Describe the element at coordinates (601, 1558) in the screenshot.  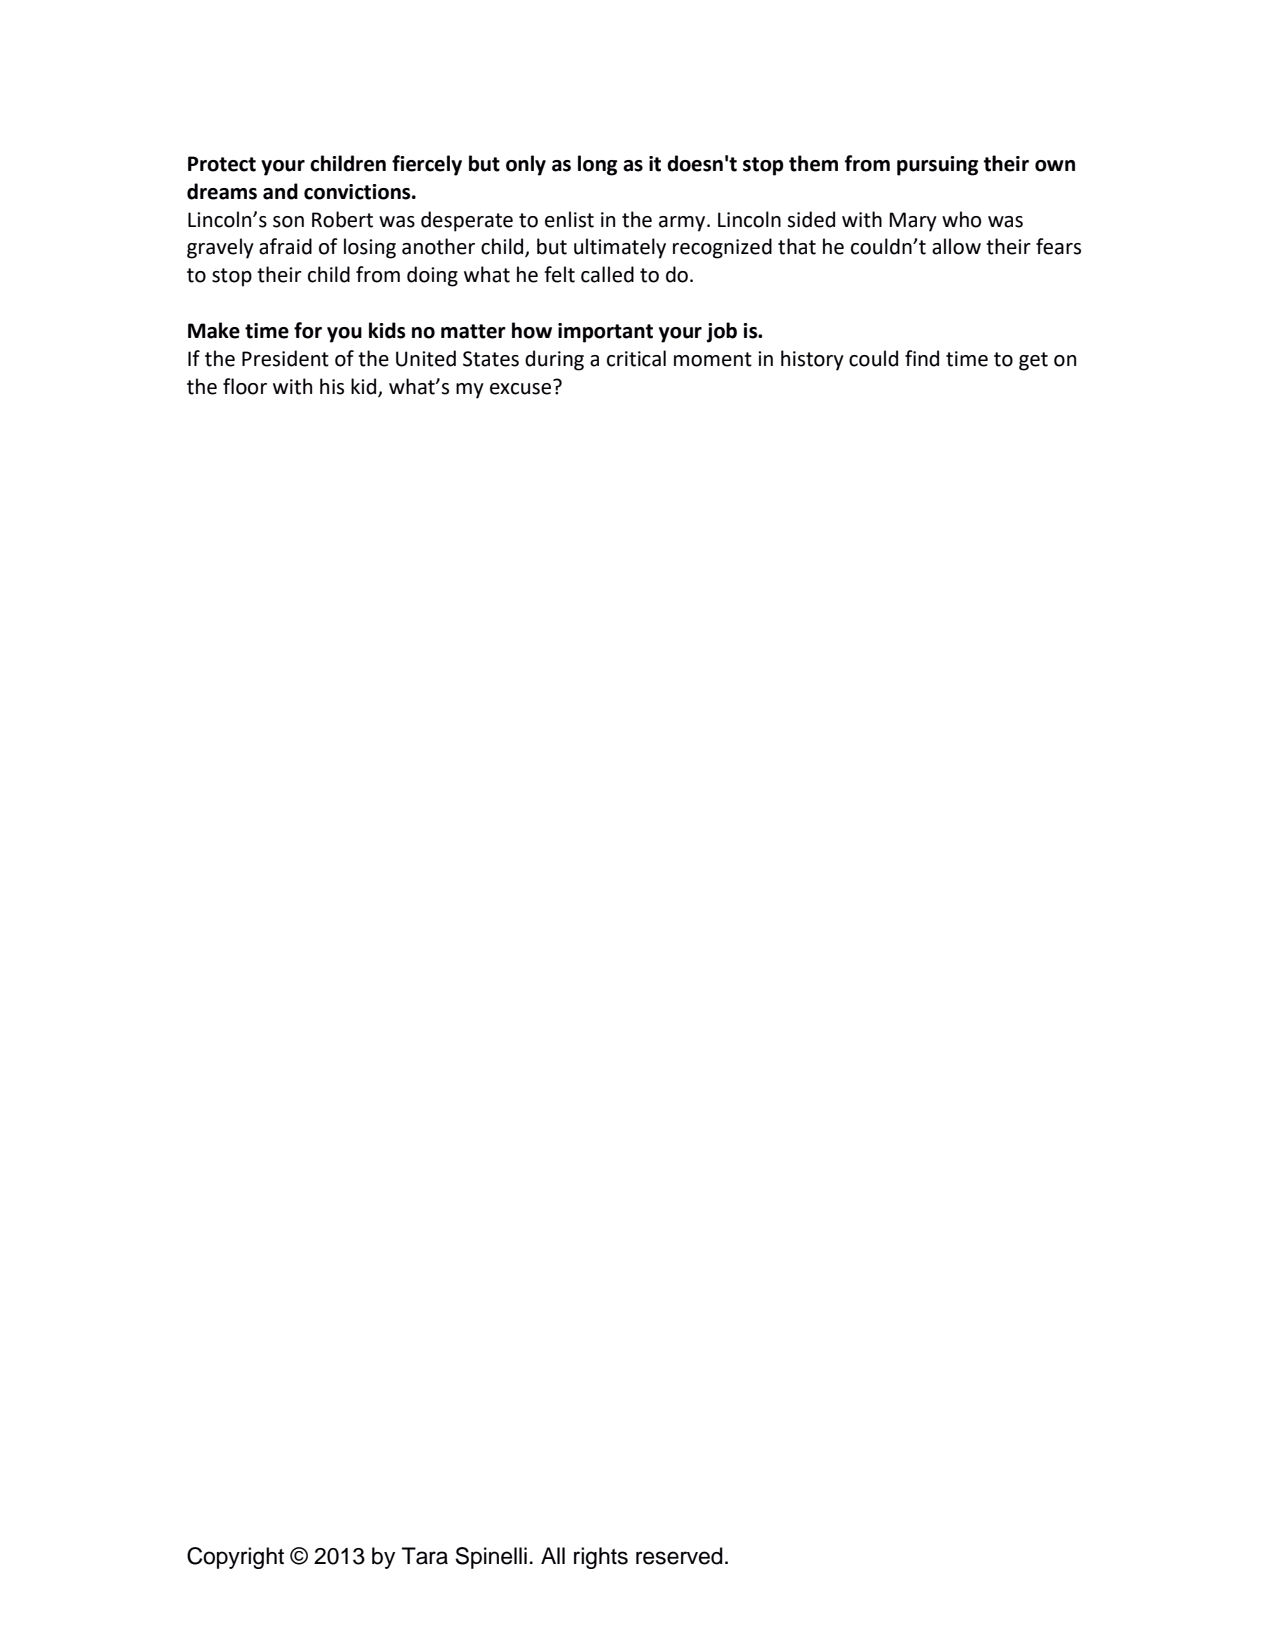
I see `rights` at that location.
